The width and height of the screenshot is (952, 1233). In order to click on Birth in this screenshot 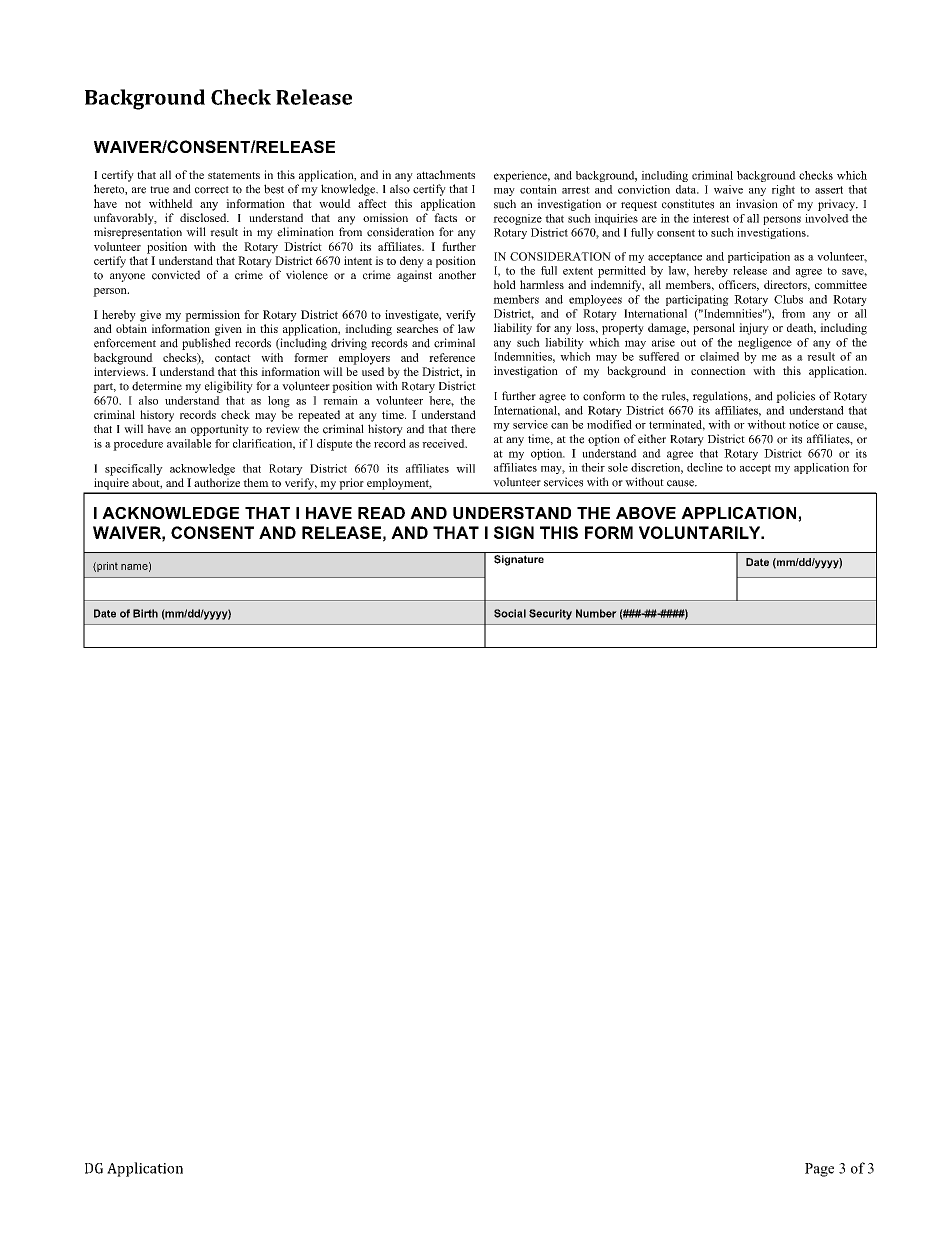, I will do `click(145, 613)`.
